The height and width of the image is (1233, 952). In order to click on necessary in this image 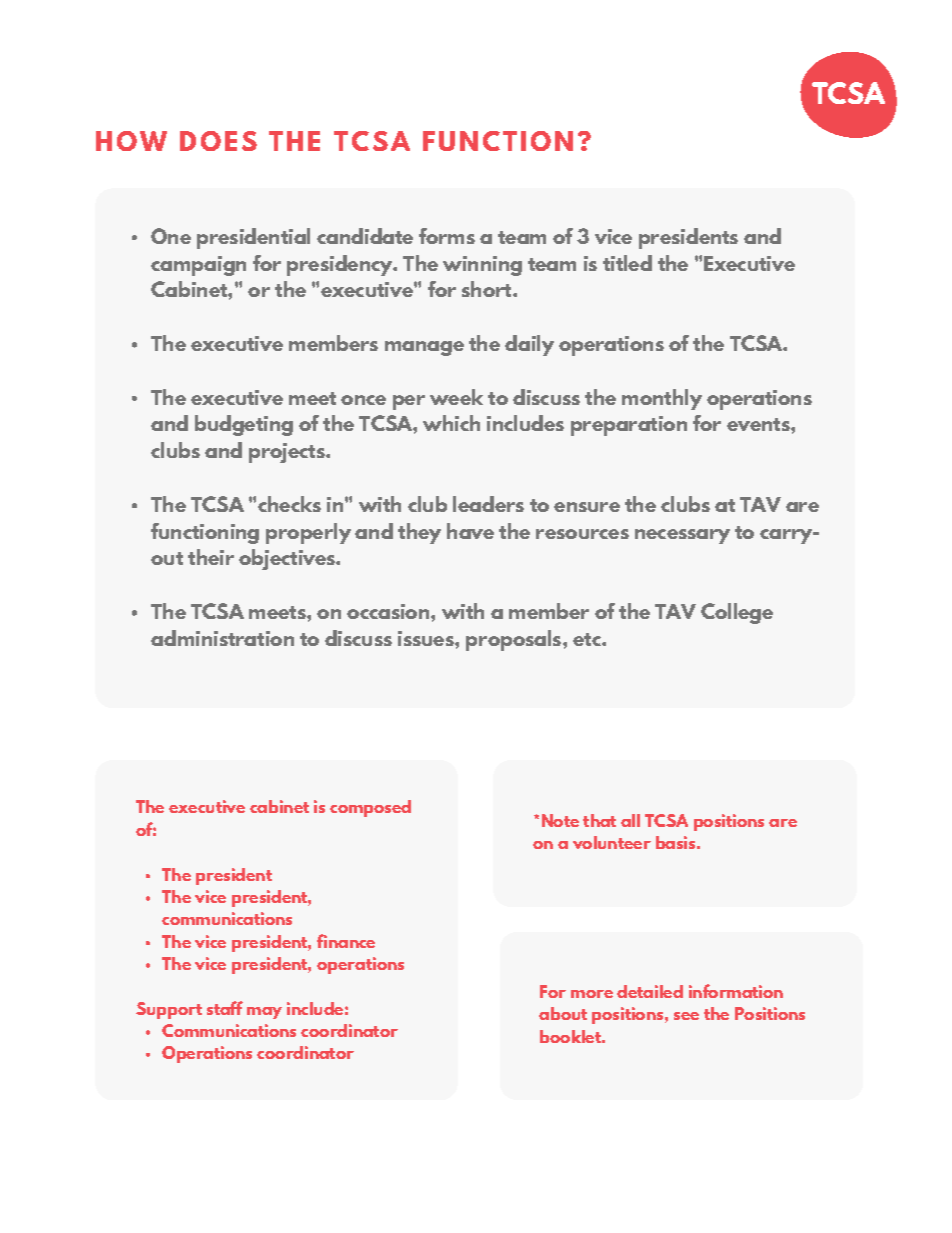, I will do `click(682, 536)`.
